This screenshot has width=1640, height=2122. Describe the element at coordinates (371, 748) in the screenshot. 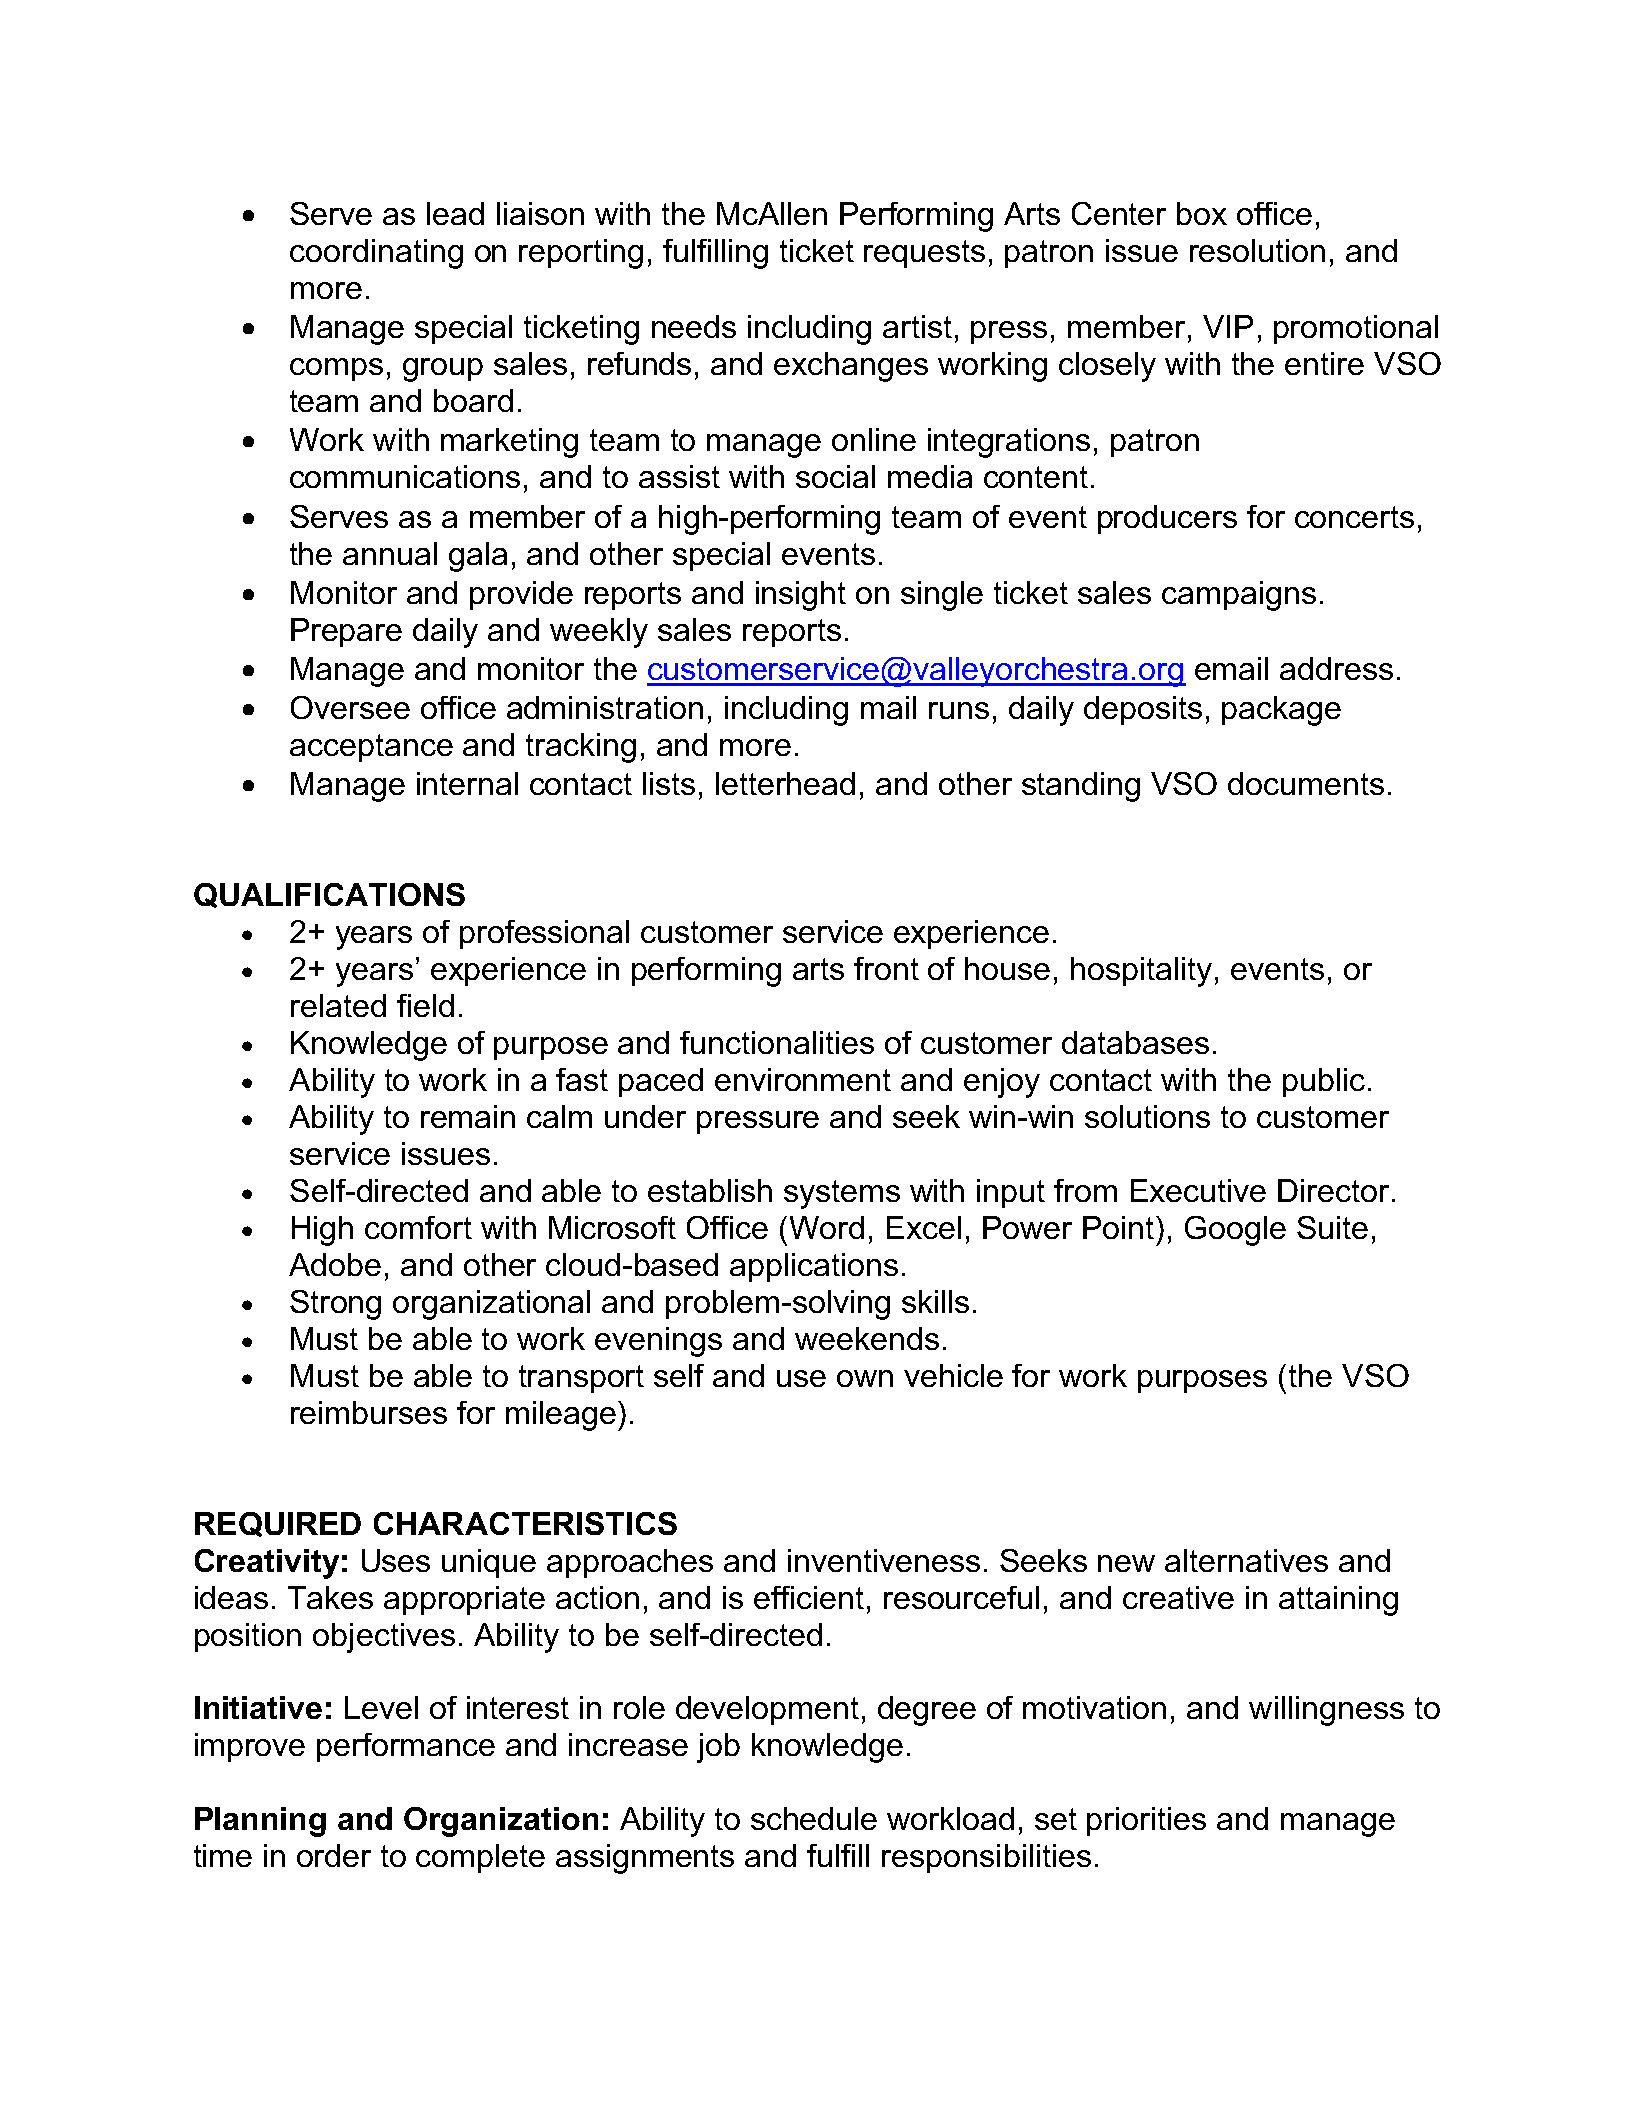

I see `acceptance` at that location.
